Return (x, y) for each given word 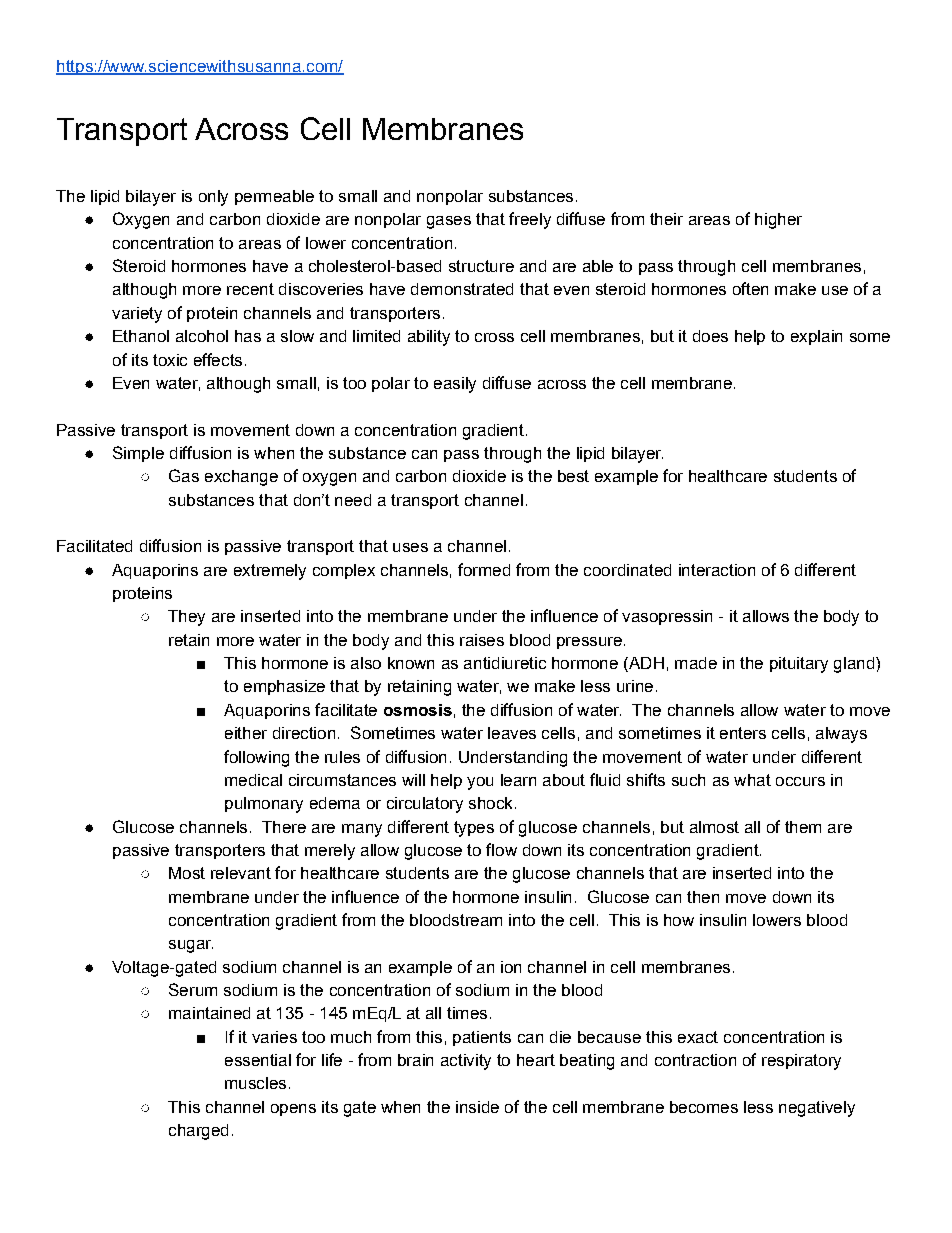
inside (477, 1107)
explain (816, 337)
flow (501, 849)
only (213, 198)
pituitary (799, 665)
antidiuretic (505, 663)
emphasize (284, 687)
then (703, 897)
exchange (241, 478)
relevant (241, 873)
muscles (255, 1083)
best (573, 476)
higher (778, 221)
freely (530, 220)
